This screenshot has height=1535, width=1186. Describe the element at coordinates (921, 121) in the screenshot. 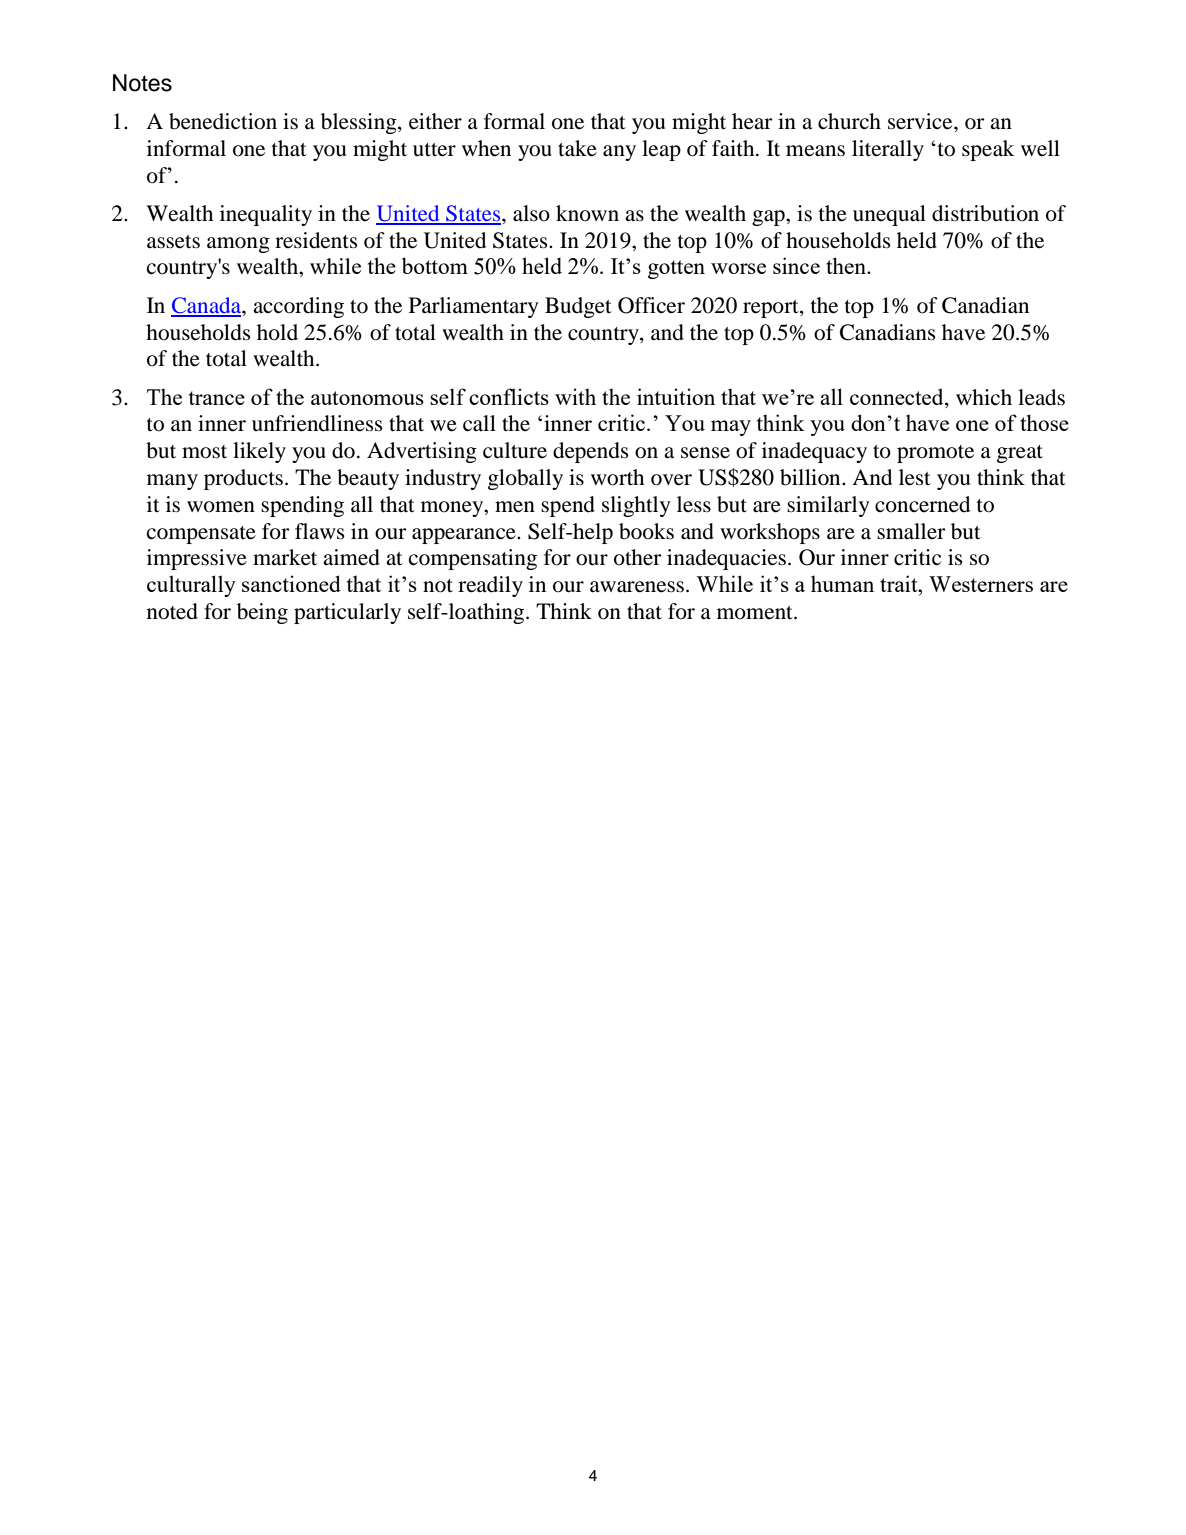

I see `service` at that location.
